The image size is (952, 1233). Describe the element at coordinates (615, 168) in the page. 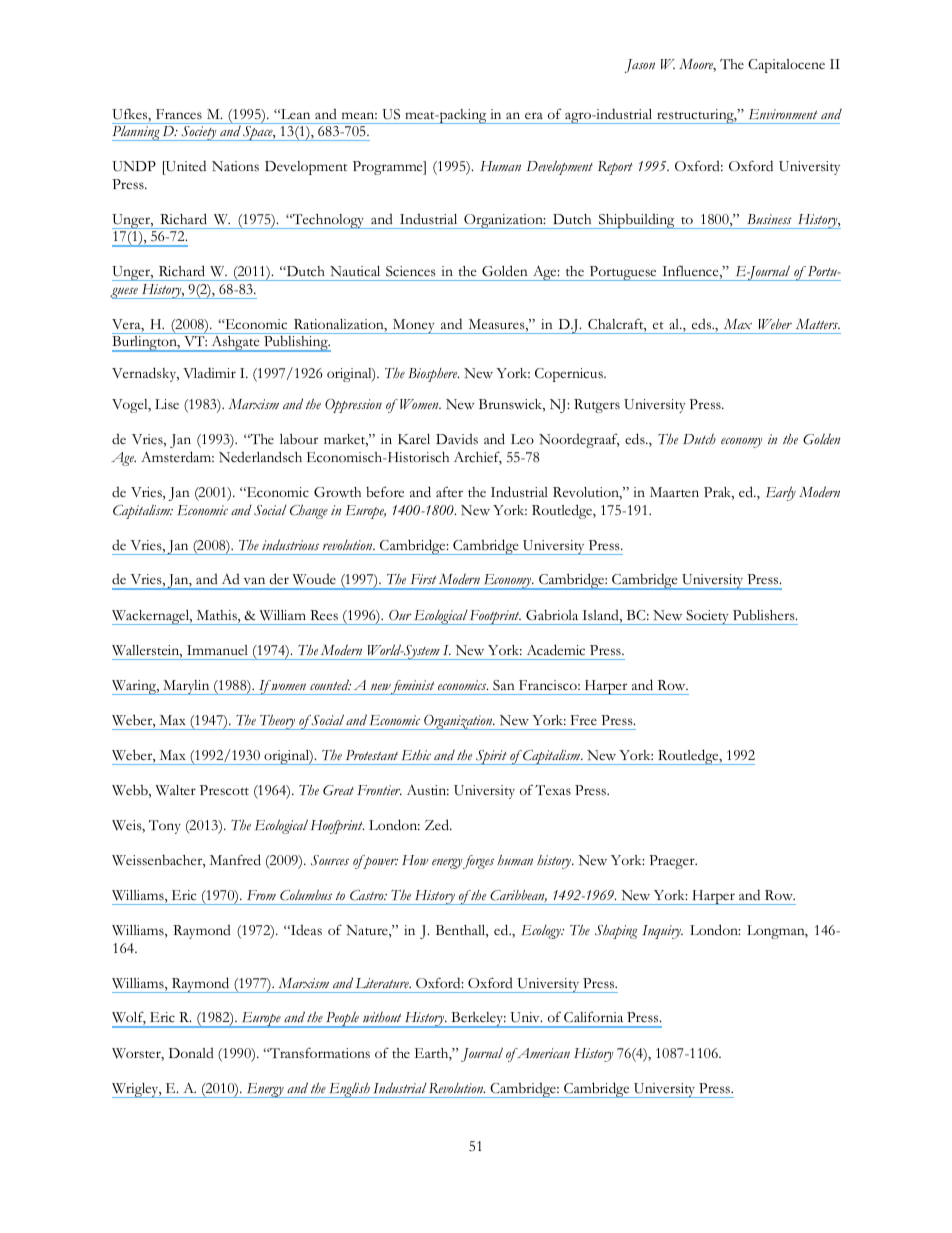

I see `Report` at that location.
